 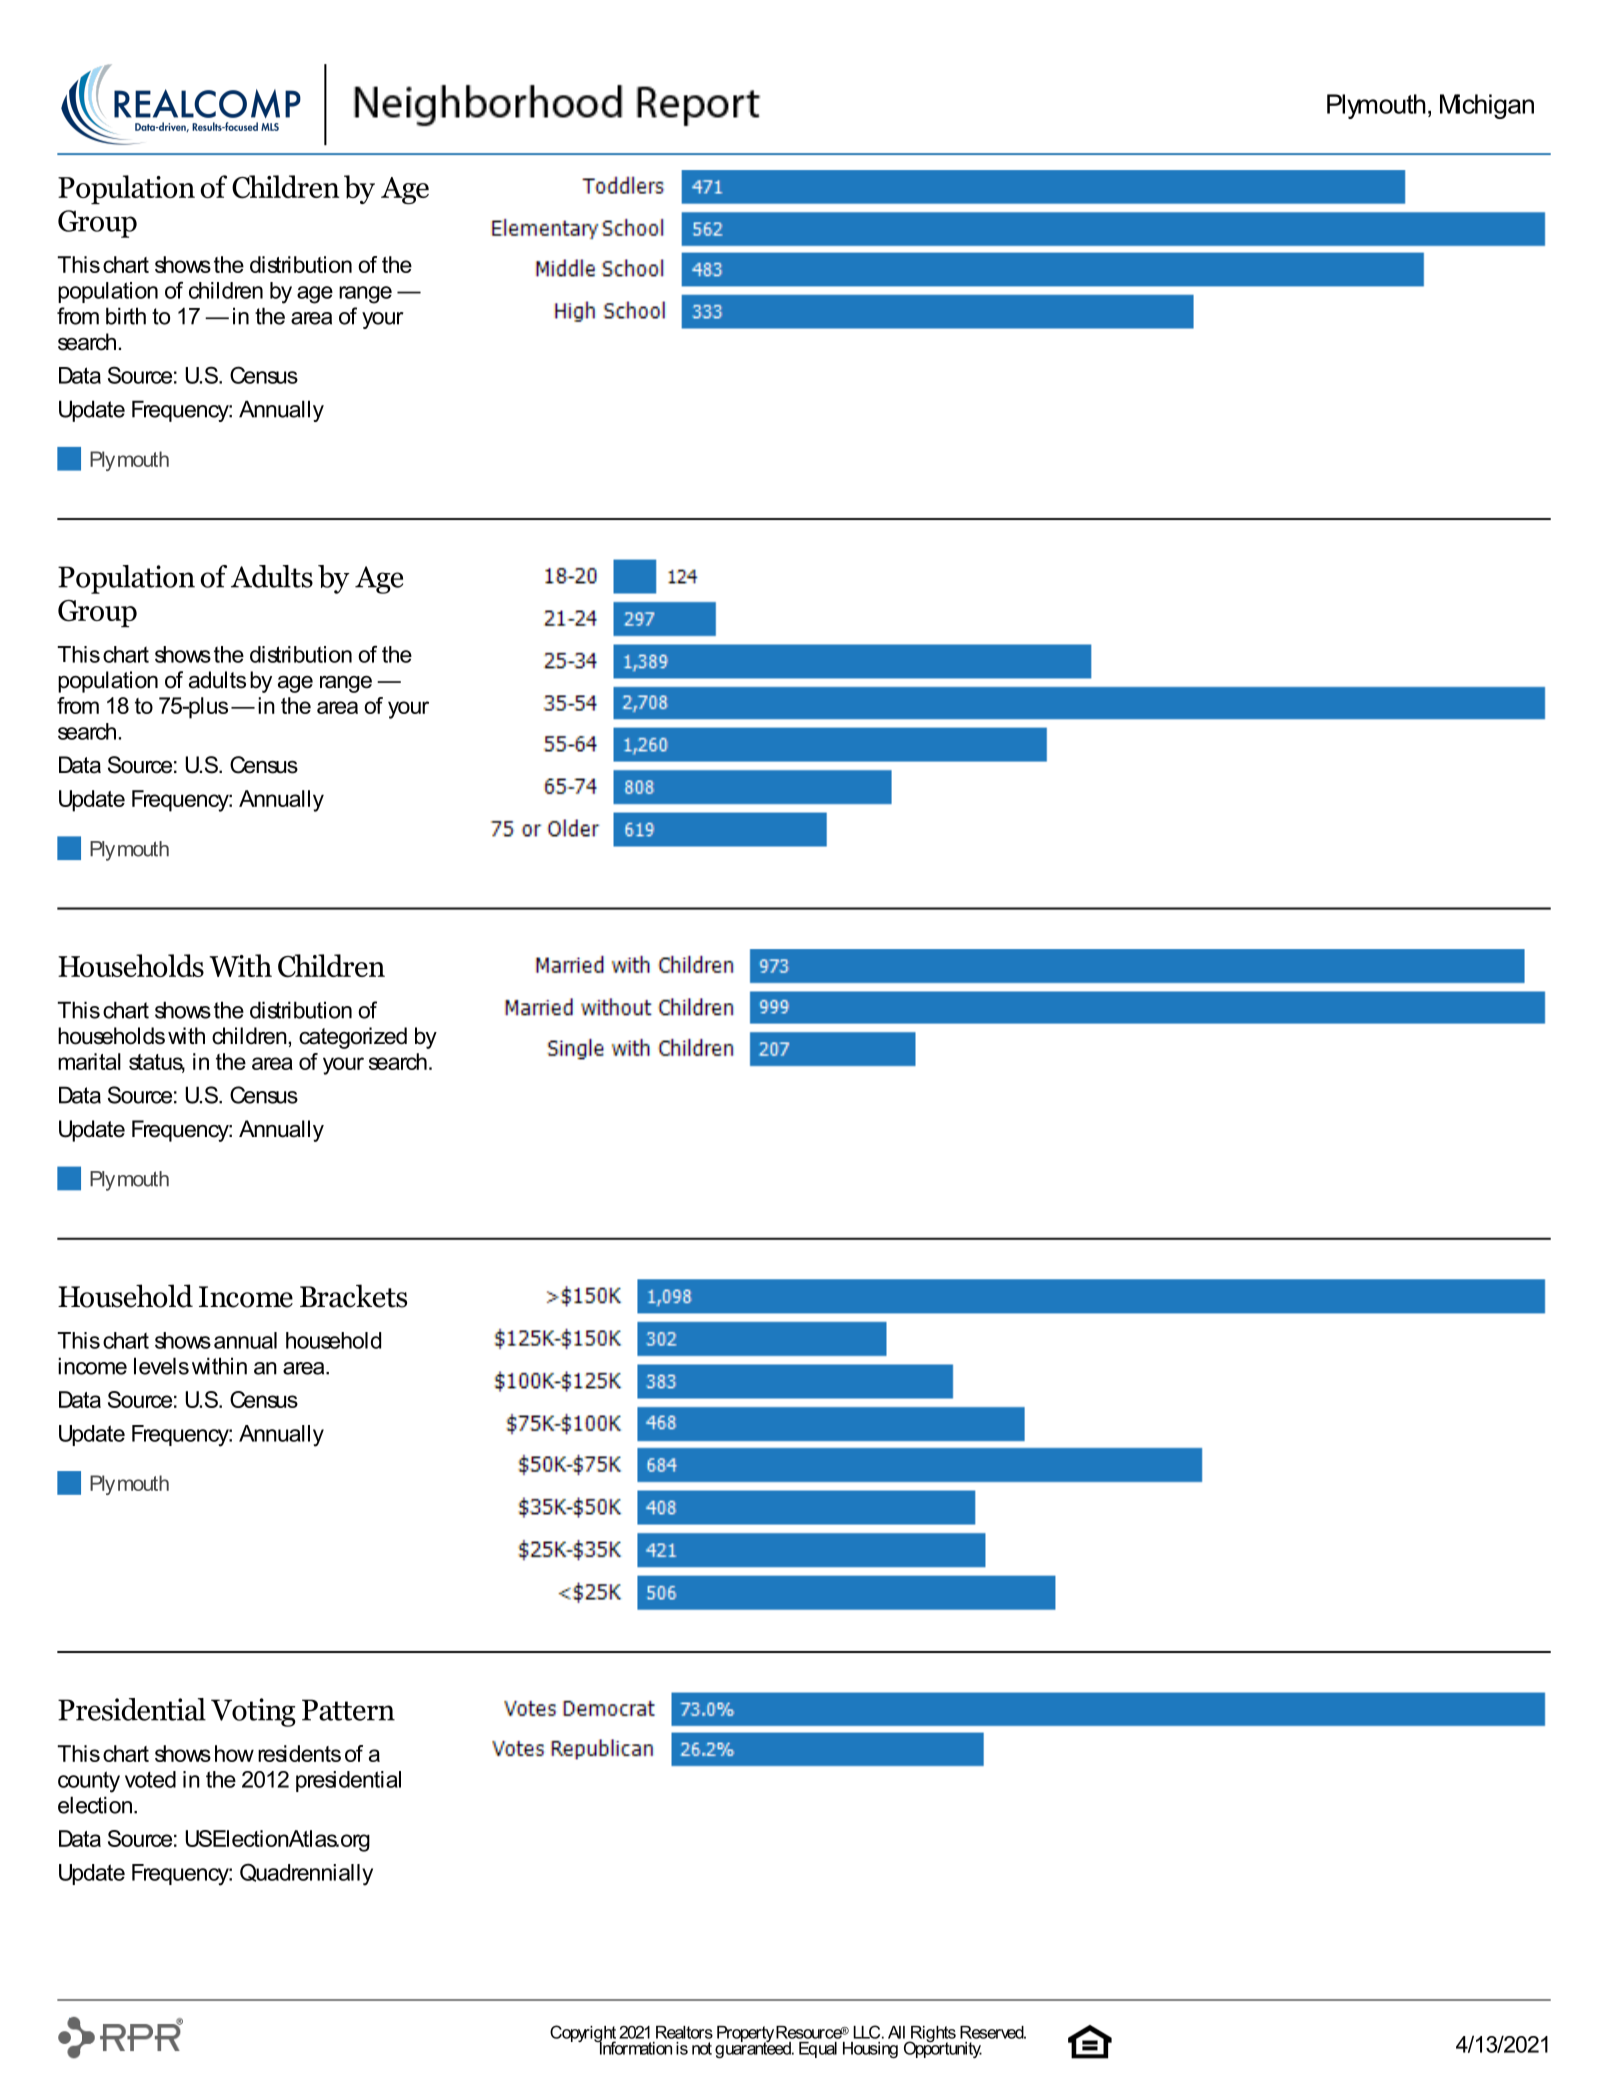 What do you see at coordinates (353, 1038) in the screenshot?
I see `categorized` at bounding box center [353, 1038].
